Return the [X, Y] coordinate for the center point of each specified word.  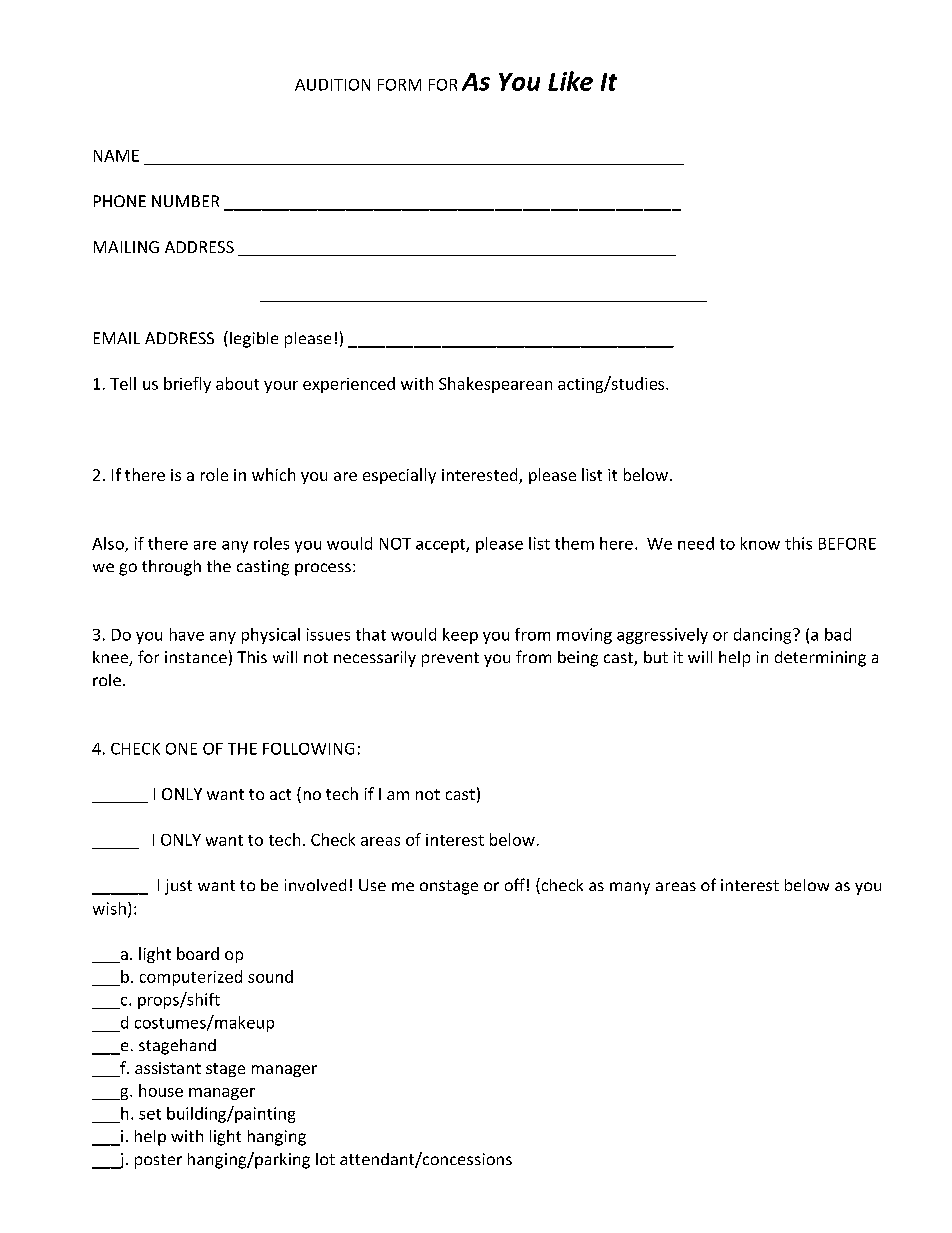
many [630, 888]
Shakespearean [495, 385]
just [178, 887]
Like [570, 81]
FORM [399, 85]
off [515, 884]
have [187, 634]
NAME [116, 156]
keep [460, 636]
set [150, 1114]
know [760, 543]
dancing [764, 636]
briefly [187, 385]
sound [270, 976]
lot [325, 1159]
